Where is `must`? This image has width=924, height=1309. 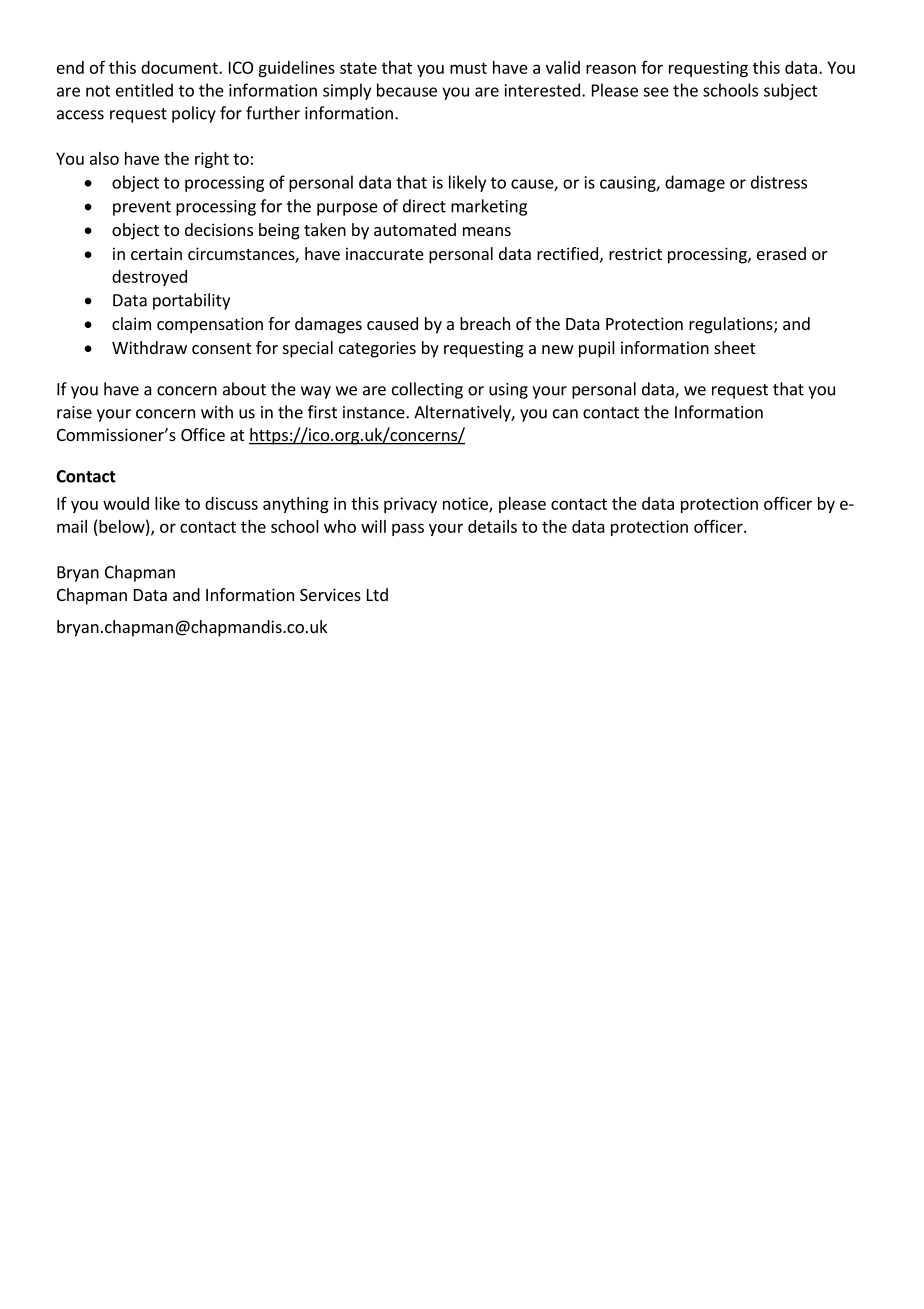
must is located at coordinates (468, 68).
